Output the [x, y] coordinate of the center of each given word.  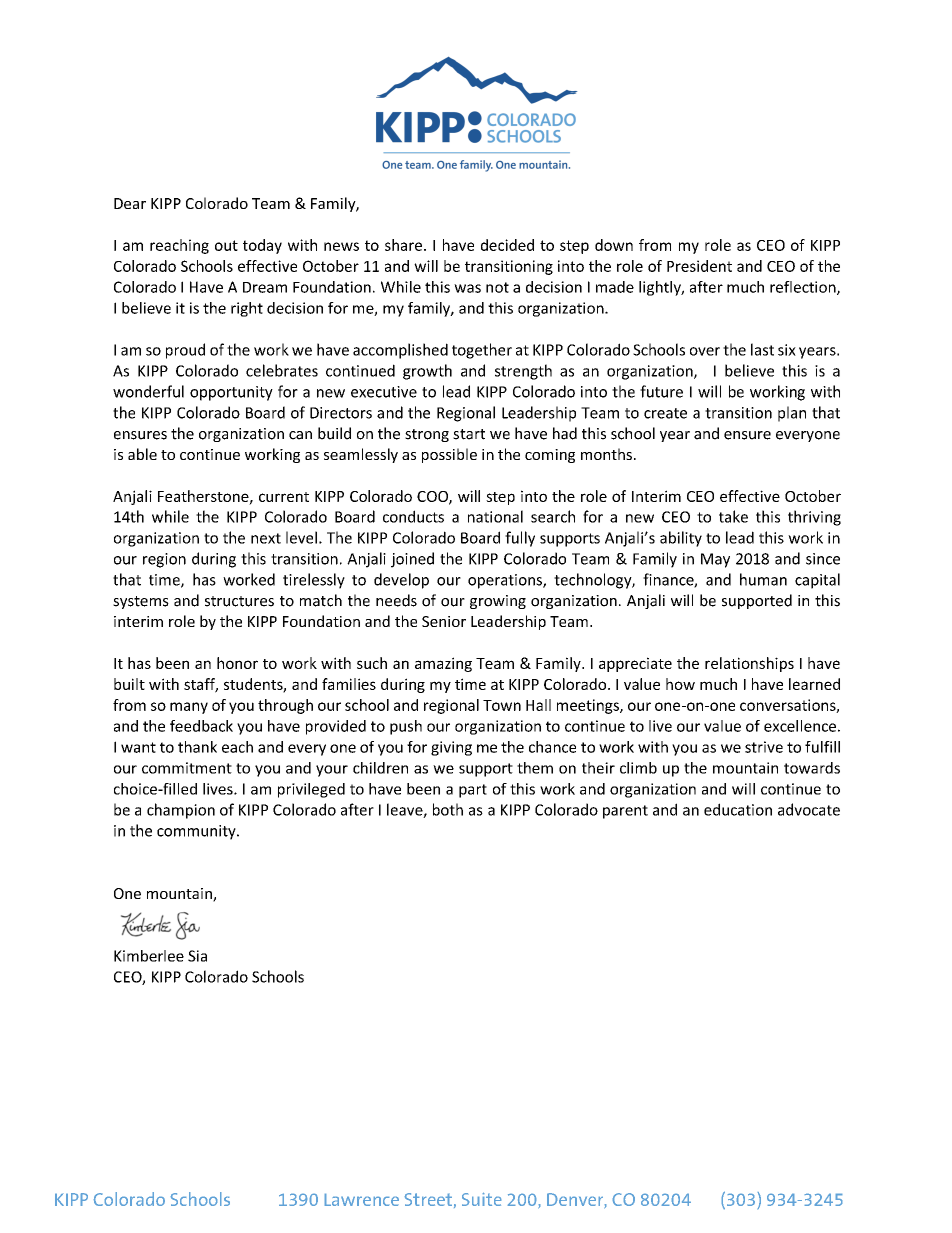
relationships [749, 664]
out [226, 245]
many [189, 708]
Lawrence [361, 1199]
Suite [482, 1199]
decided [507, 245]
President [699, 266]
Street [428, 1199]
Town [502, 705]
